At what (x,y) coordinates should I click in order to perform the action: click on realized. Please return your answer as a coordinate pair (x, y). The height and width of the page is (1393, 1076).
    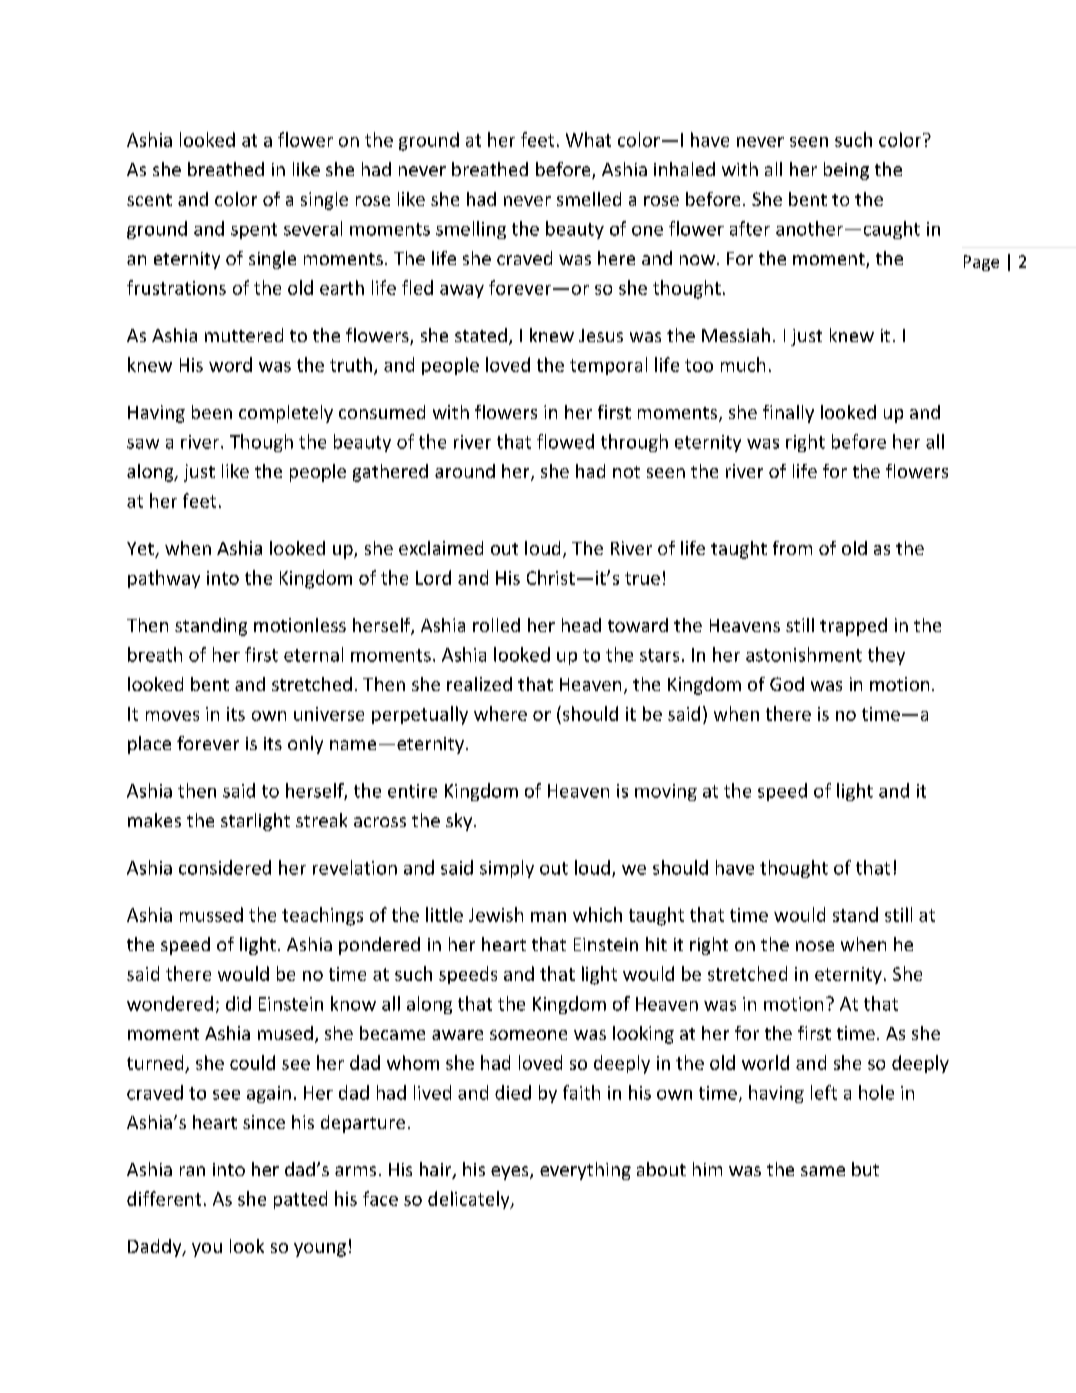
    Looking at the image, I should click on (479, 684).
